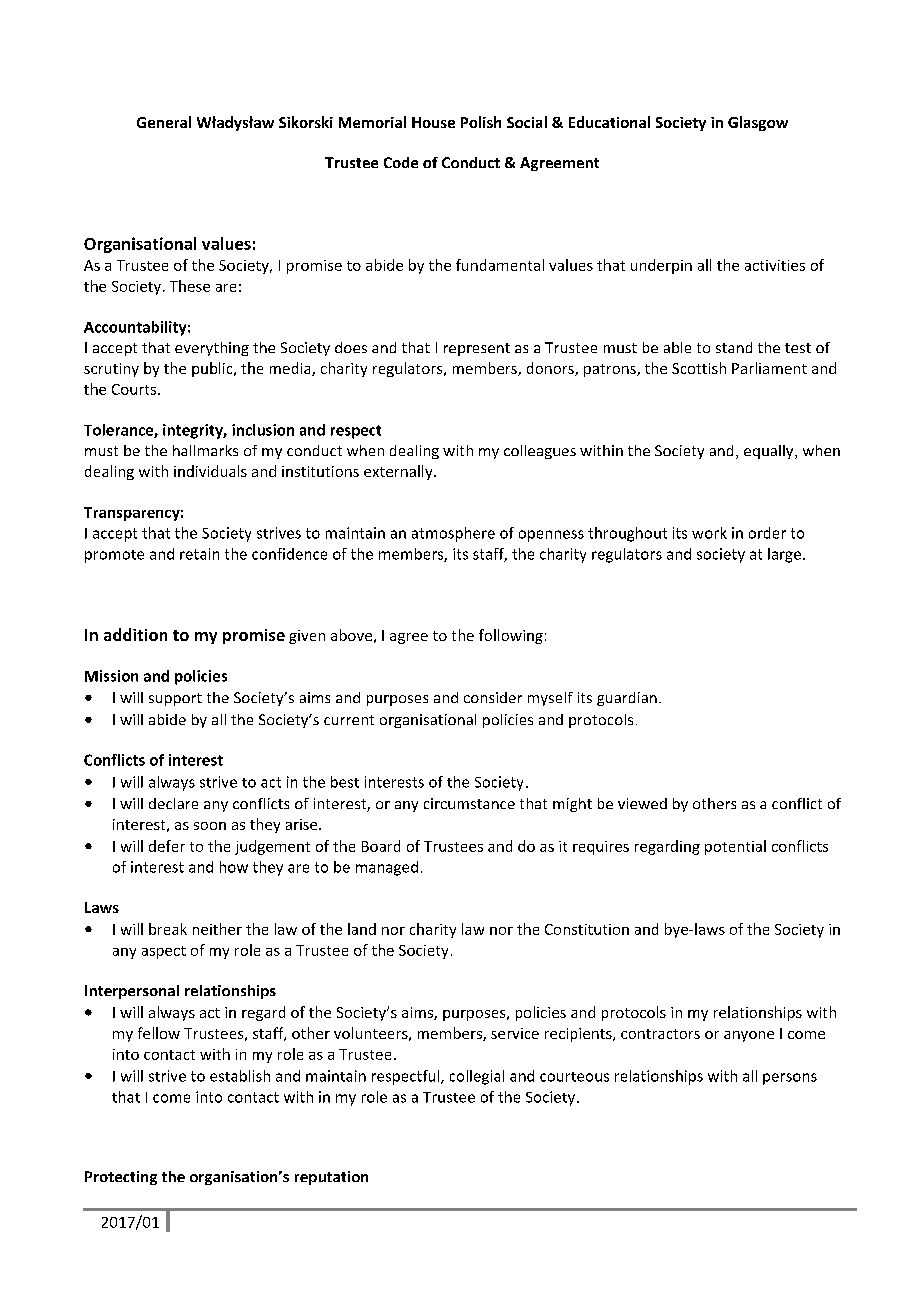 Image resolution: width=924 pixels, height=1308 pixels. What do you see at coordinates (627, 699) in the page?
I see `guardian` at bounding box center [627, 699].
